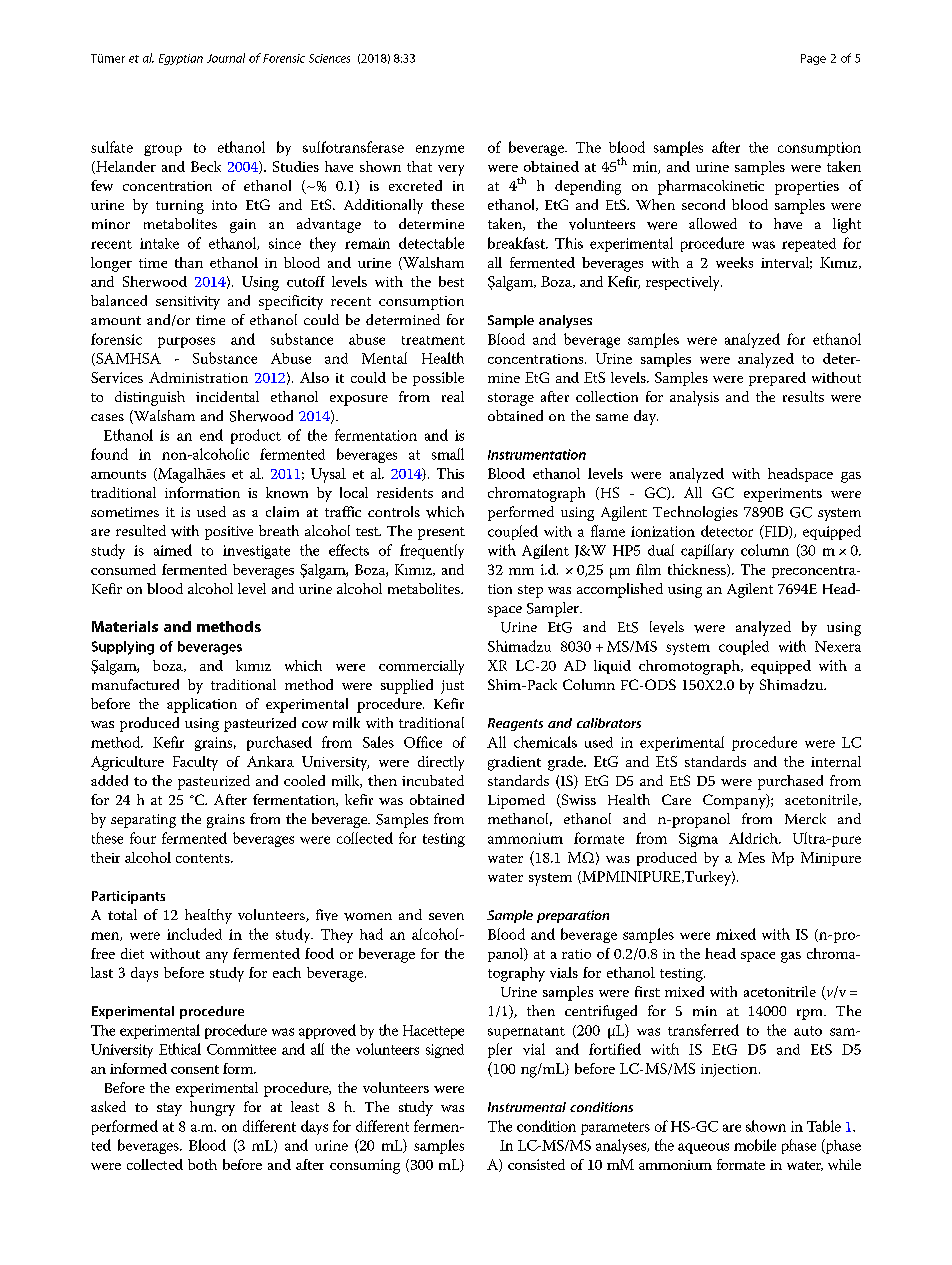  I want to click on Faculty, so click(195, 763).
